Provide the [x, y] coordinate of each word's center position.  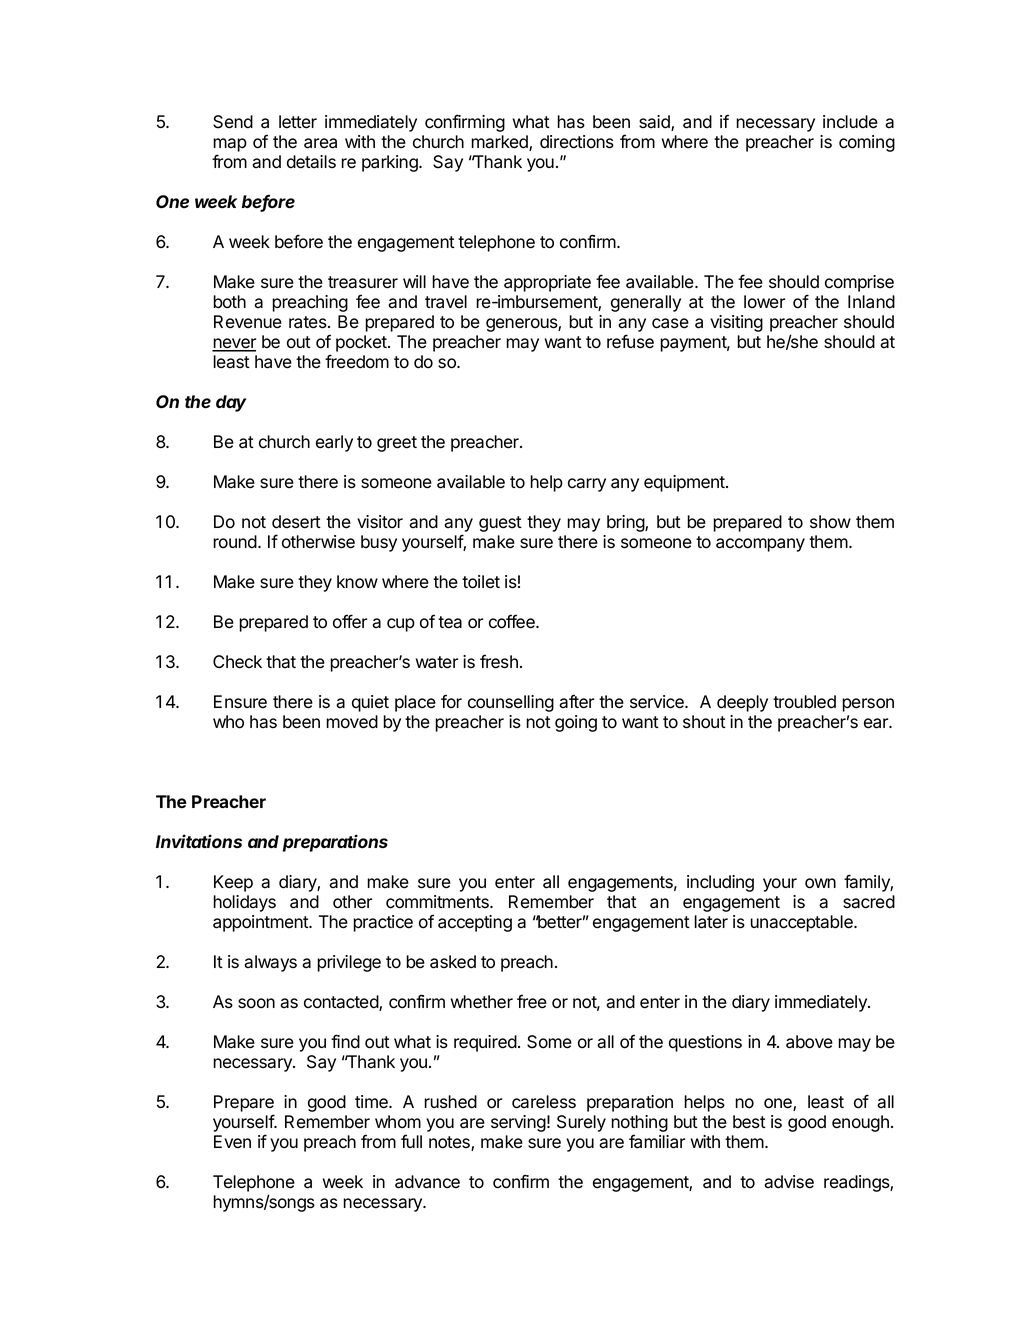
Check [237, 662]
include [850, 122]
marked [500, 143]
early [334, 443]
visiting [736, 323]
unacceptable [802, 923]
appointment [261, 923]
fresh [499, 661]
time [372, 1102]
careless [544, 1102]
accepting [475, 923]
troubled [804, 702]
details [311, 162]
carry [587, 485]
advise [789, 1182]
